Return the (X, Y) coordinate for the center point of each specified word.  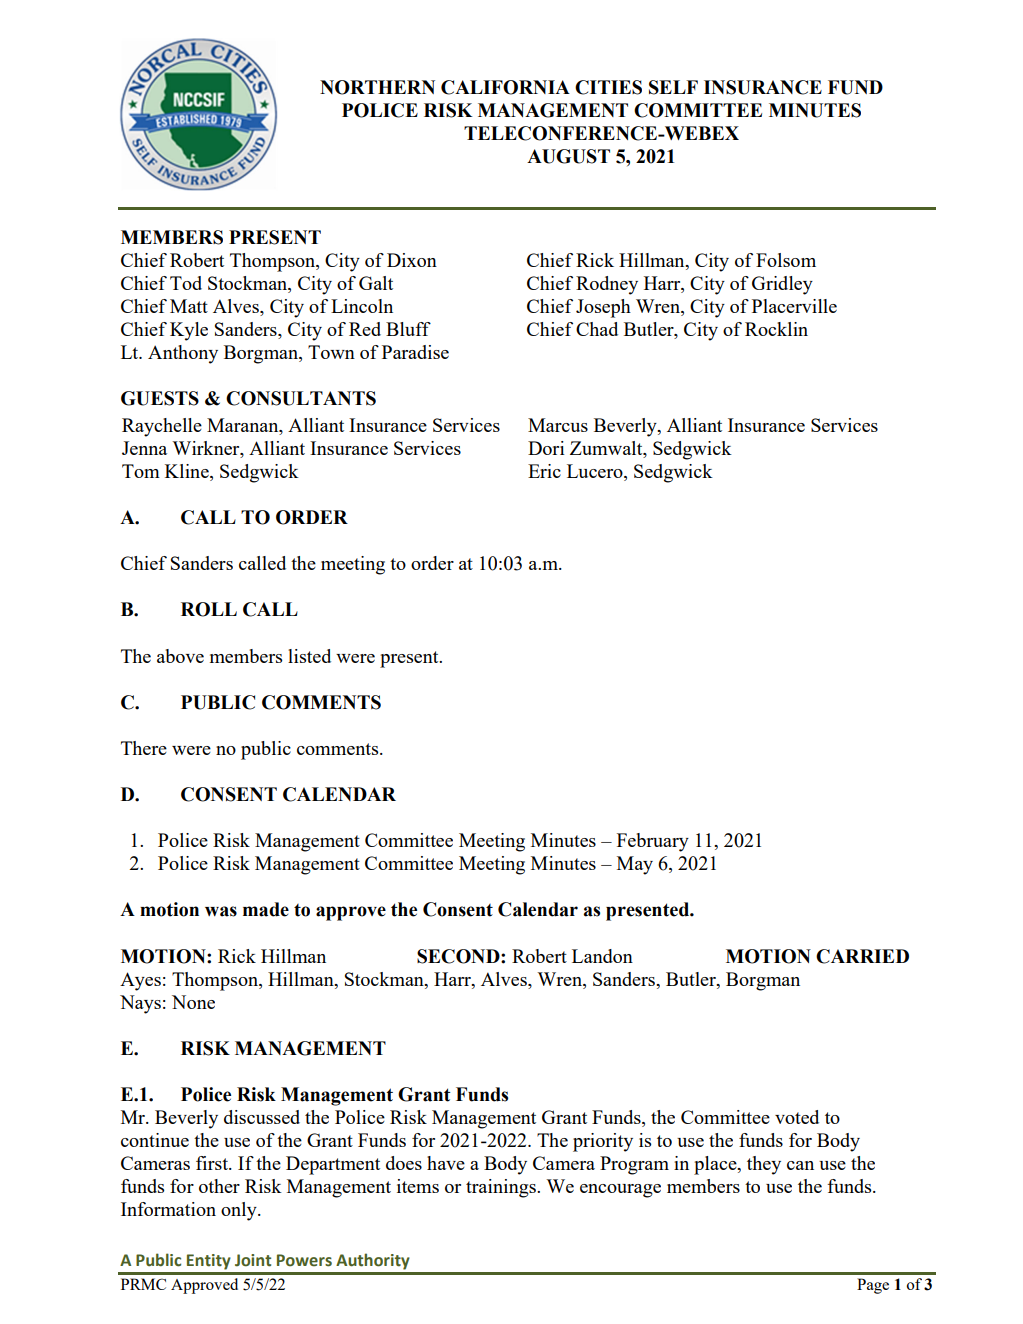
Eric (544, 471)
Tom (141, 471)
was (221, 911)
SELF (673, 87)
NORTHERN (377, 87)
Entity (209, 1262)
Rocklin (776, 329)
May (635, 865)
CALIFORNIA (505, 87)
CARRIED (862, 956)
